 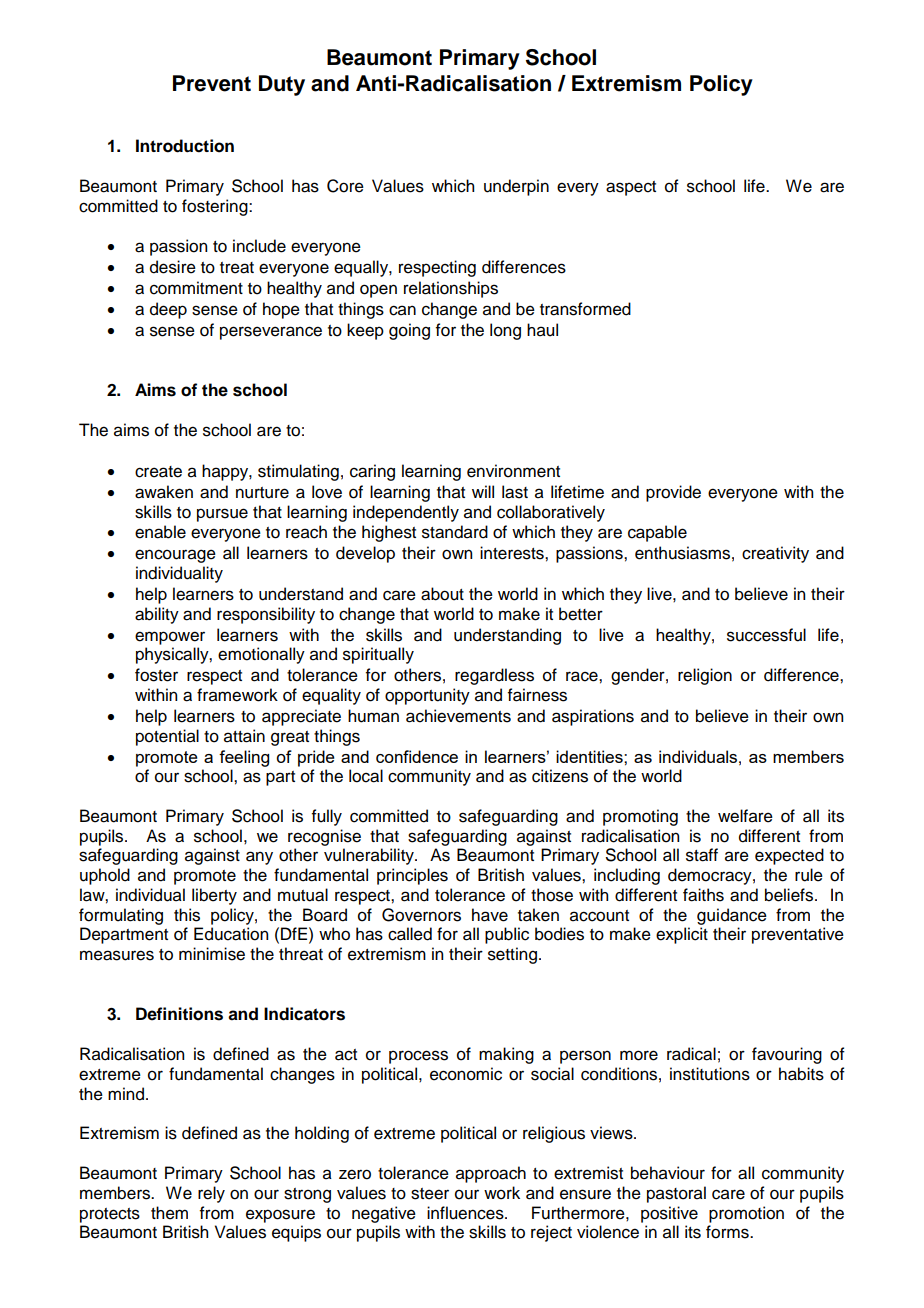 I want to click on aspect, so click(x=631, y=188).
